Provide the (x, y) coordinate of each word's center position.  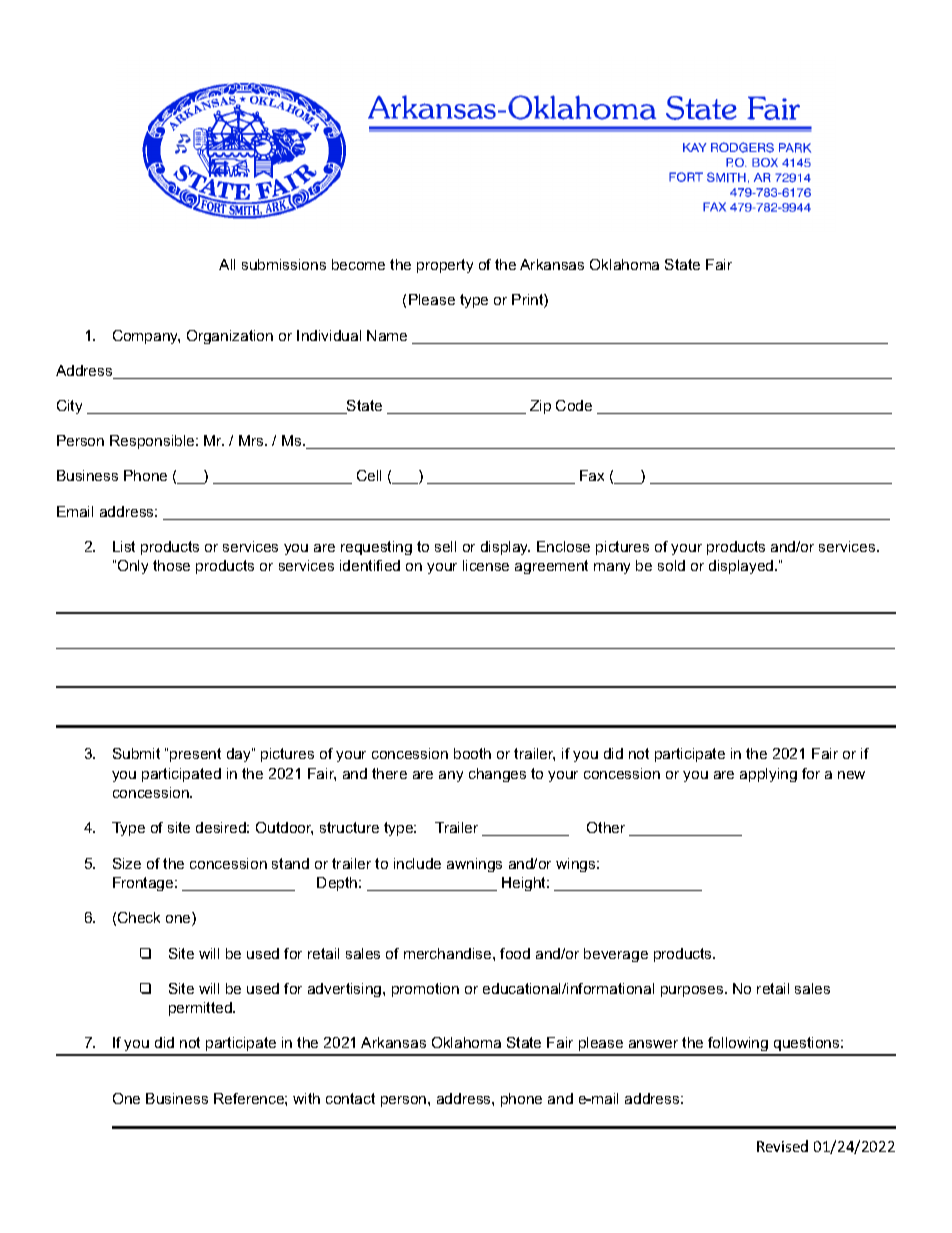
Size (127, 863)
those (171, 565)
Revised (782, 1146)
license (486, 565)
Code (574, 405)
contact (350, 1098)
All (227, 264)
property (445, 266)
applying (768, 775)
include (417, 863)
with (306, 1098)
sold (671, 565)
